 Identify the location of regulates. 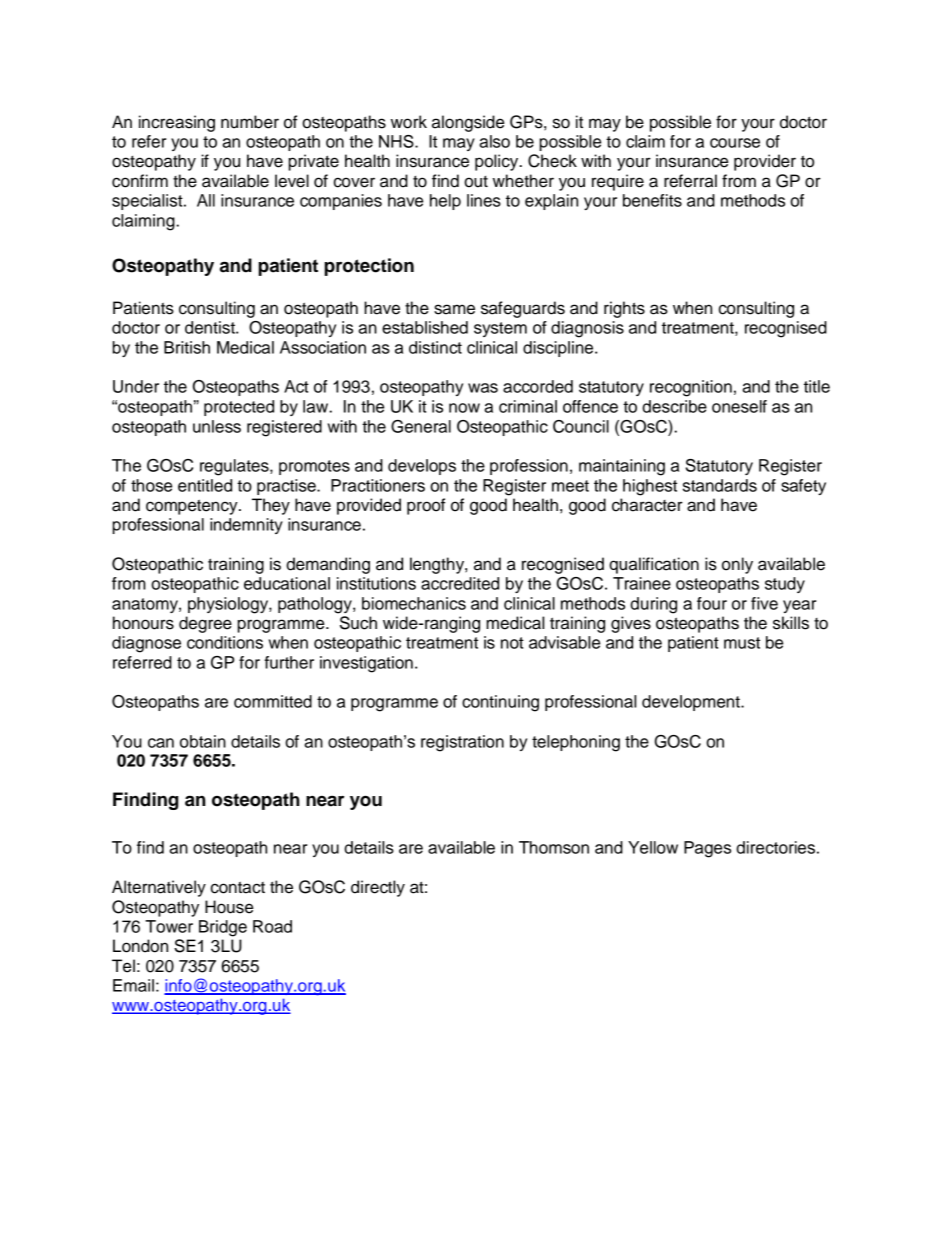
(235, 467).
